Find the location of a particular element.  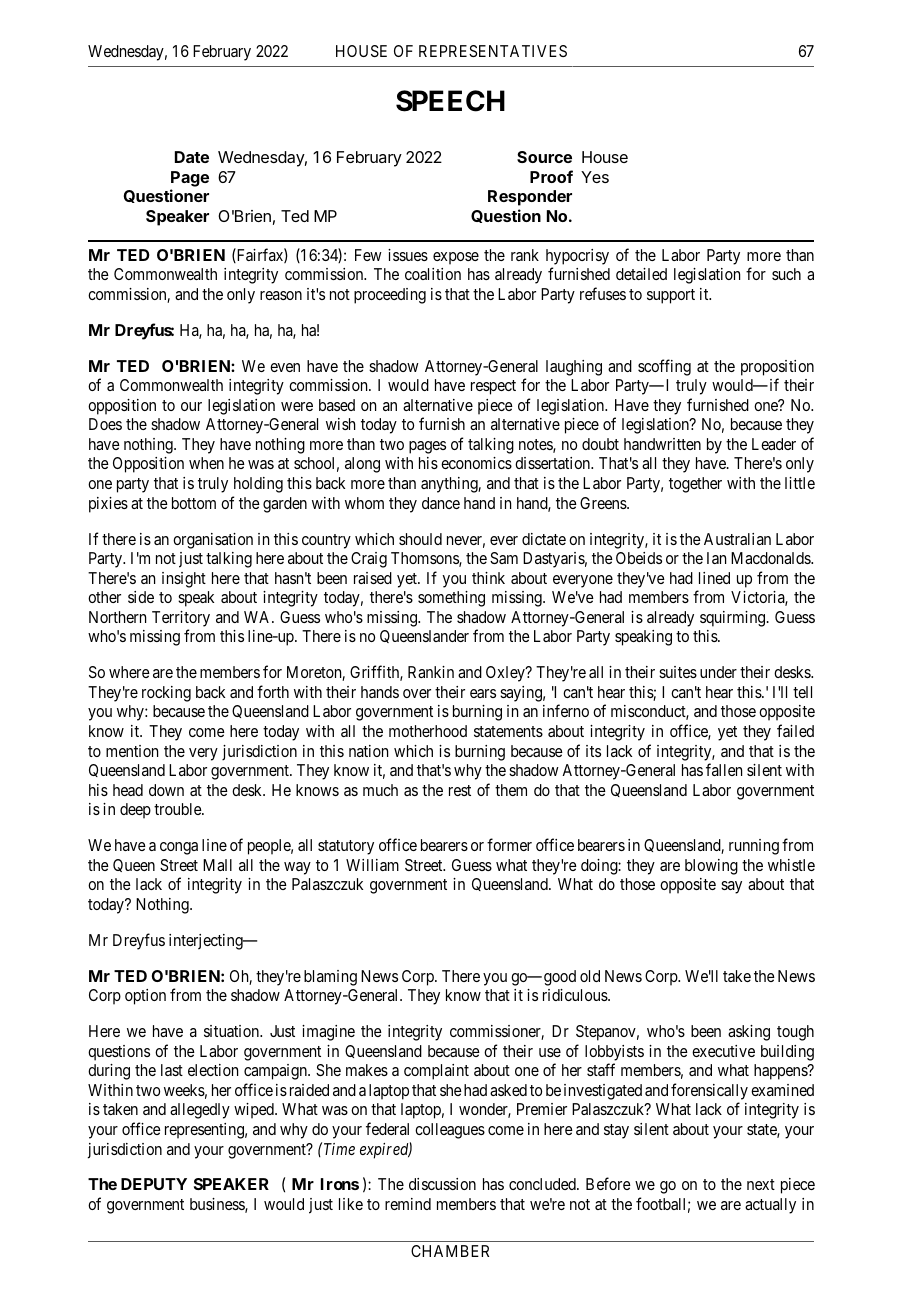

Australian is located at coordinates (737, 539).
